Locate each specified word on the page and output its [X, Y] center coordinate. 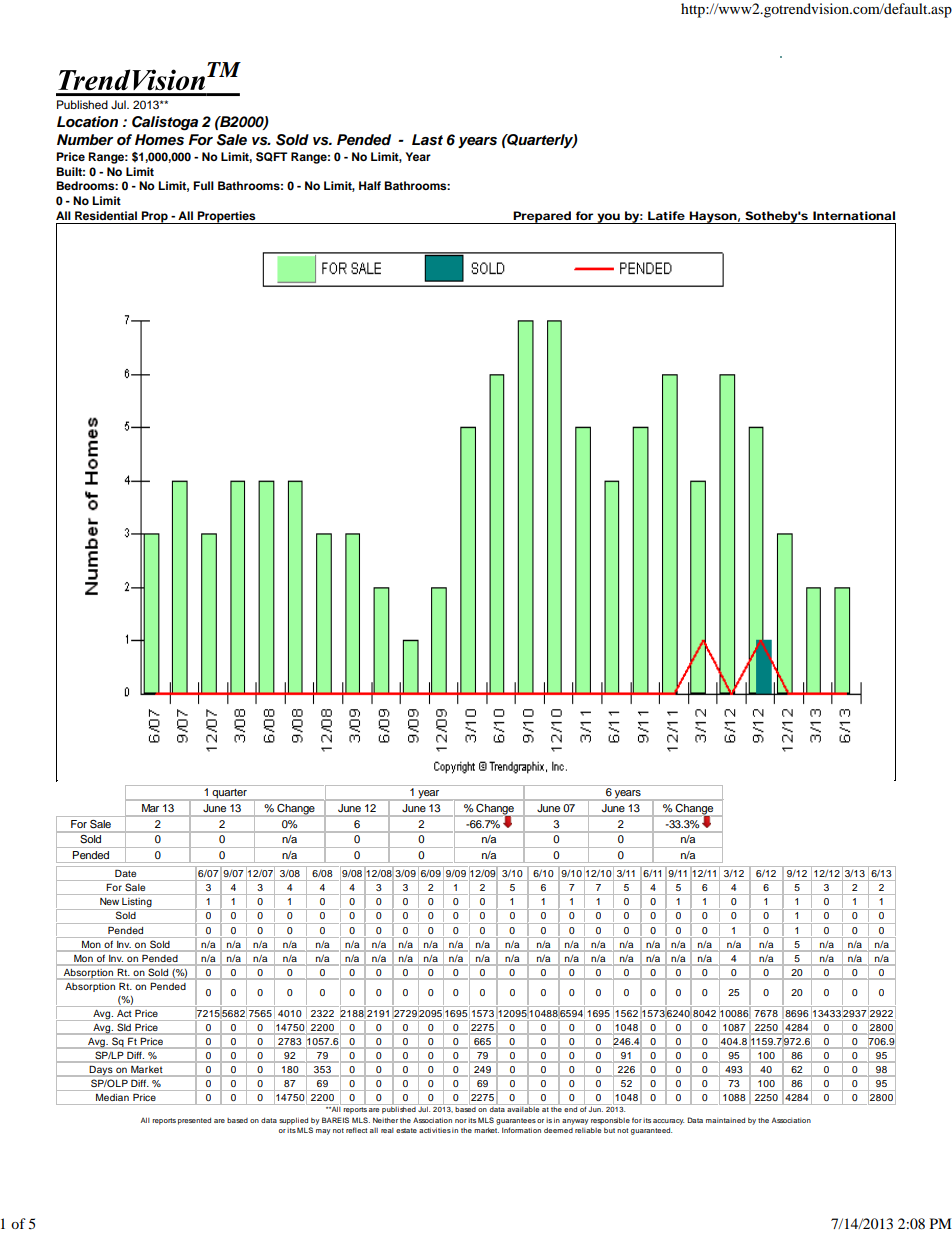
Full [203, 185]
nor [461, 1121]
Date [125, 873]
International [854, 215]
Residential [106, 215]
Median [112, 1097]
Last [427, 139]
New [109, 901]
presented [194, 1121]
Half [370, 185]
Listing [137, 904]
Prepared [542, 217]
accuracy [668, 1122]
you [608, 218]
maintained [725, 1120]
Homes [159, 140]
